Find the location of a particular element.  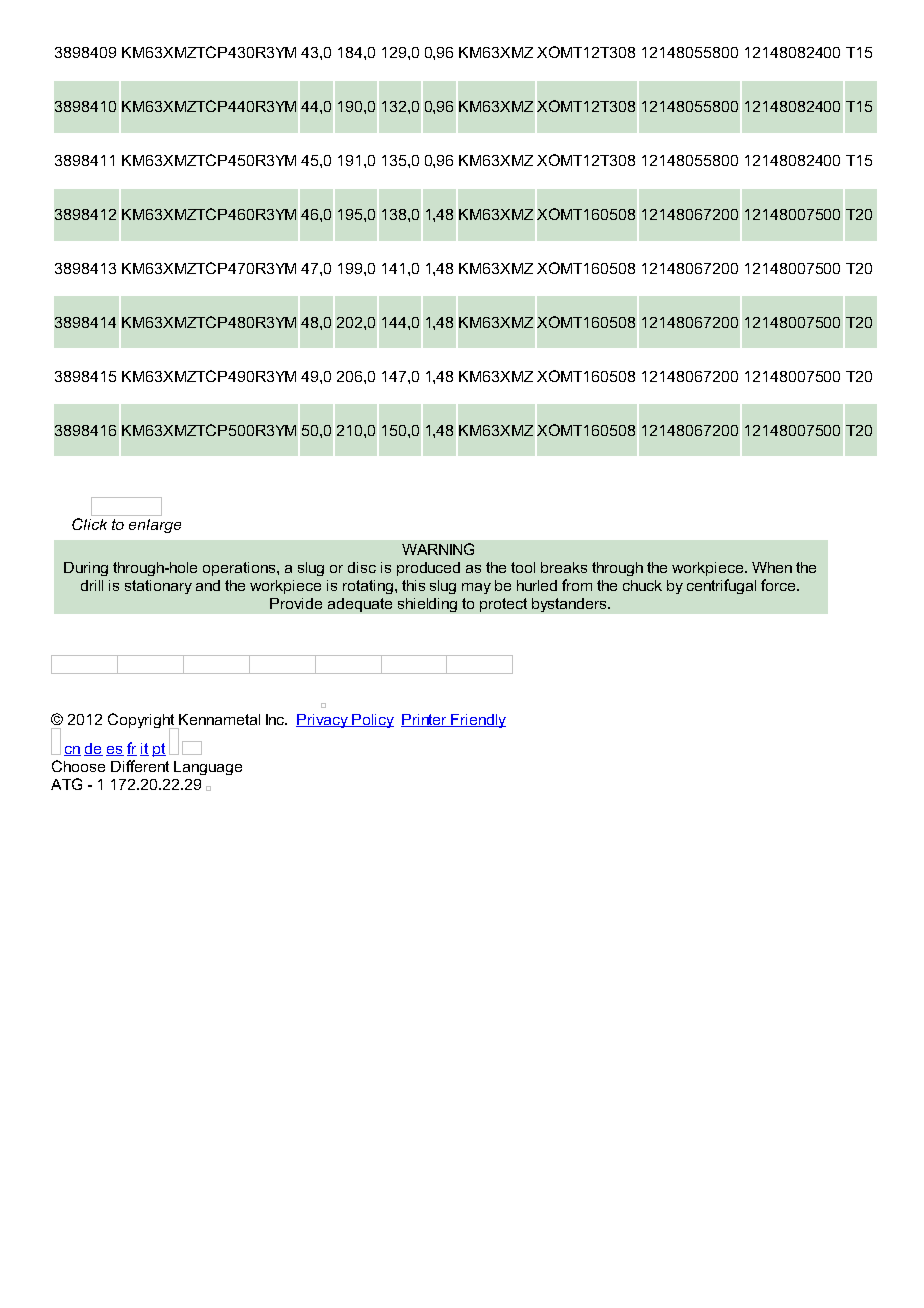

Friendly is located at coordinates (478, 721).
